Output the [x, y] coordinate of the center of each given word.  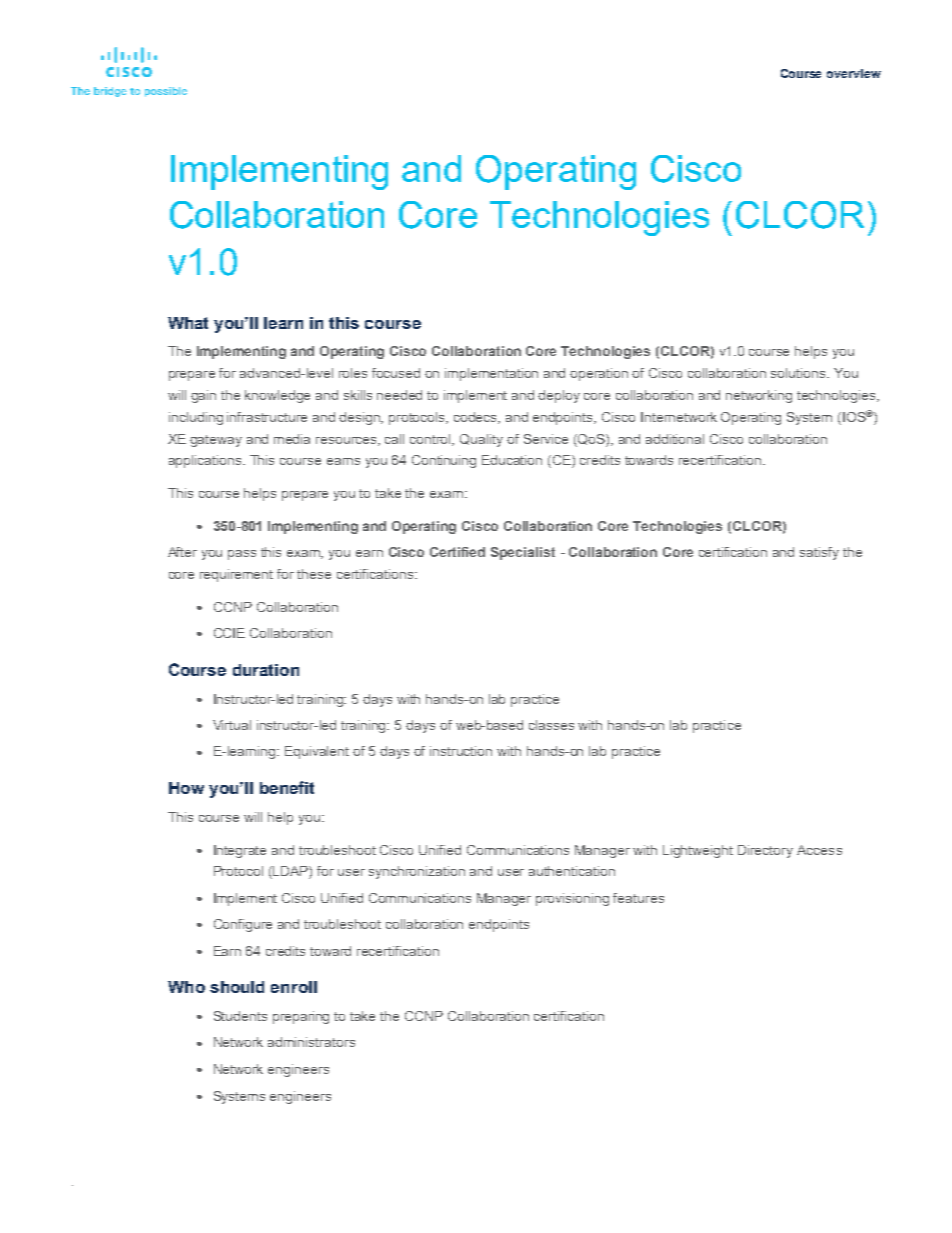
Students [240, 1016]
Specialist [523, 553]
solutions [799, 373]
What [188, 323]
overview [854, 73]
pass [242, 555]
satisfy [819, 553]
